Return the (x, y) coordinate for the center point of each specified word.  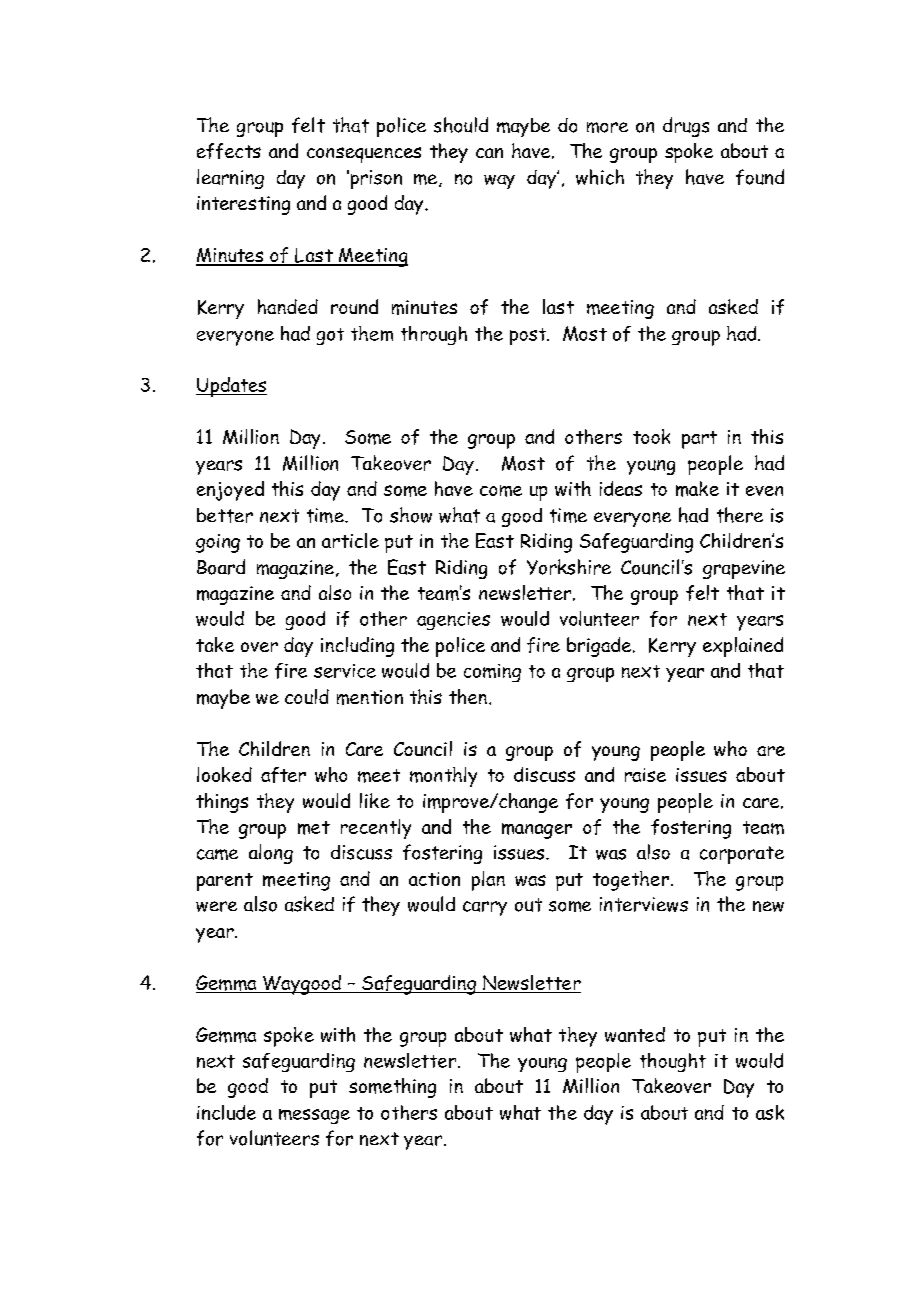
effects (229, 151)
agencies (453, 621)
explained (743, 647)
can (489, 153)
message (314, 1116)
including (357, 647)
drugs (686, 127)
